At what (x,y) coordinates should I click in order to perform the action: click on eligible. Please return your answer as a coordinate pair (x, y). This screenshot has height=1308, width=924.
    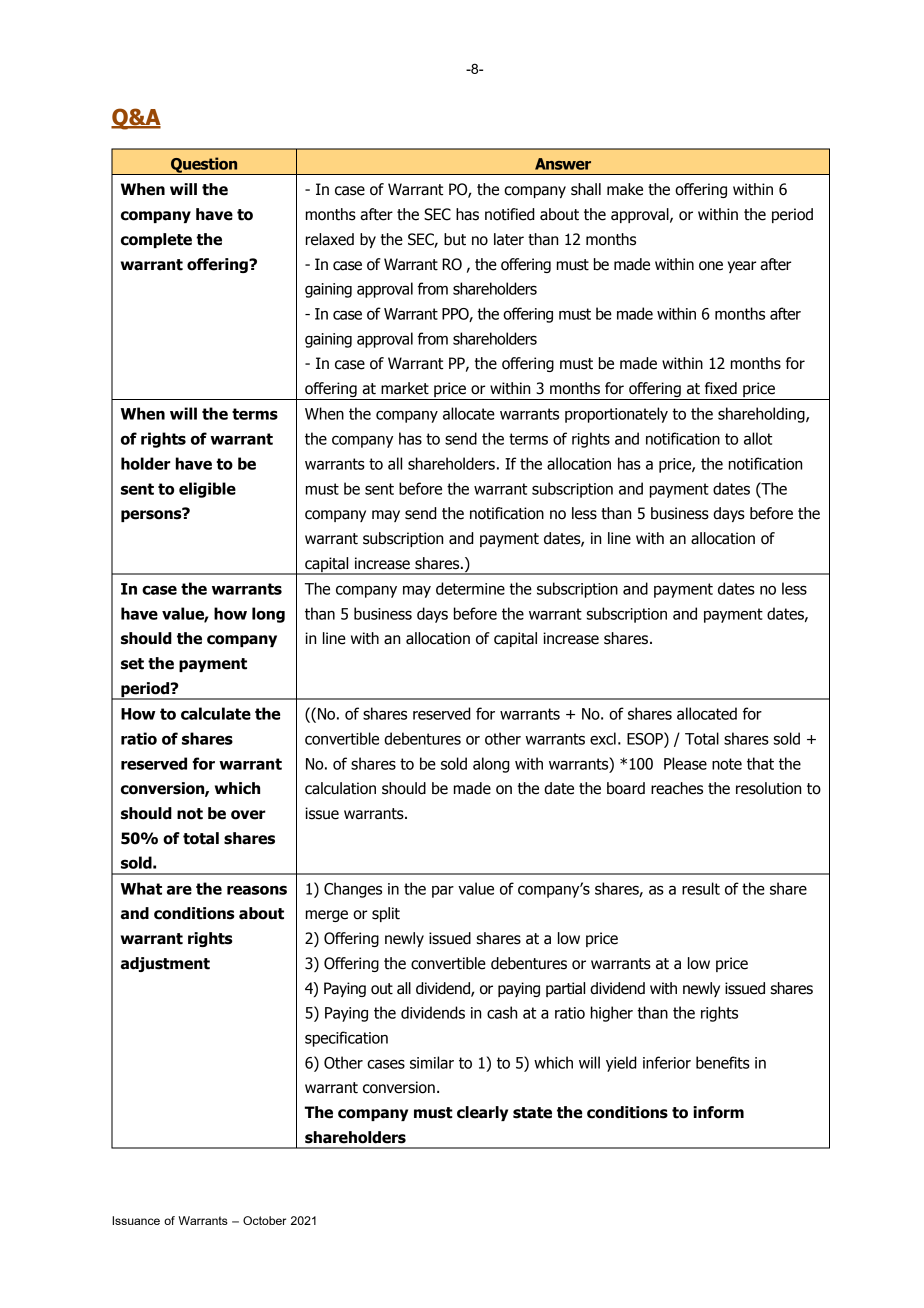
    Looking at the image, I should click on (207, 490).
